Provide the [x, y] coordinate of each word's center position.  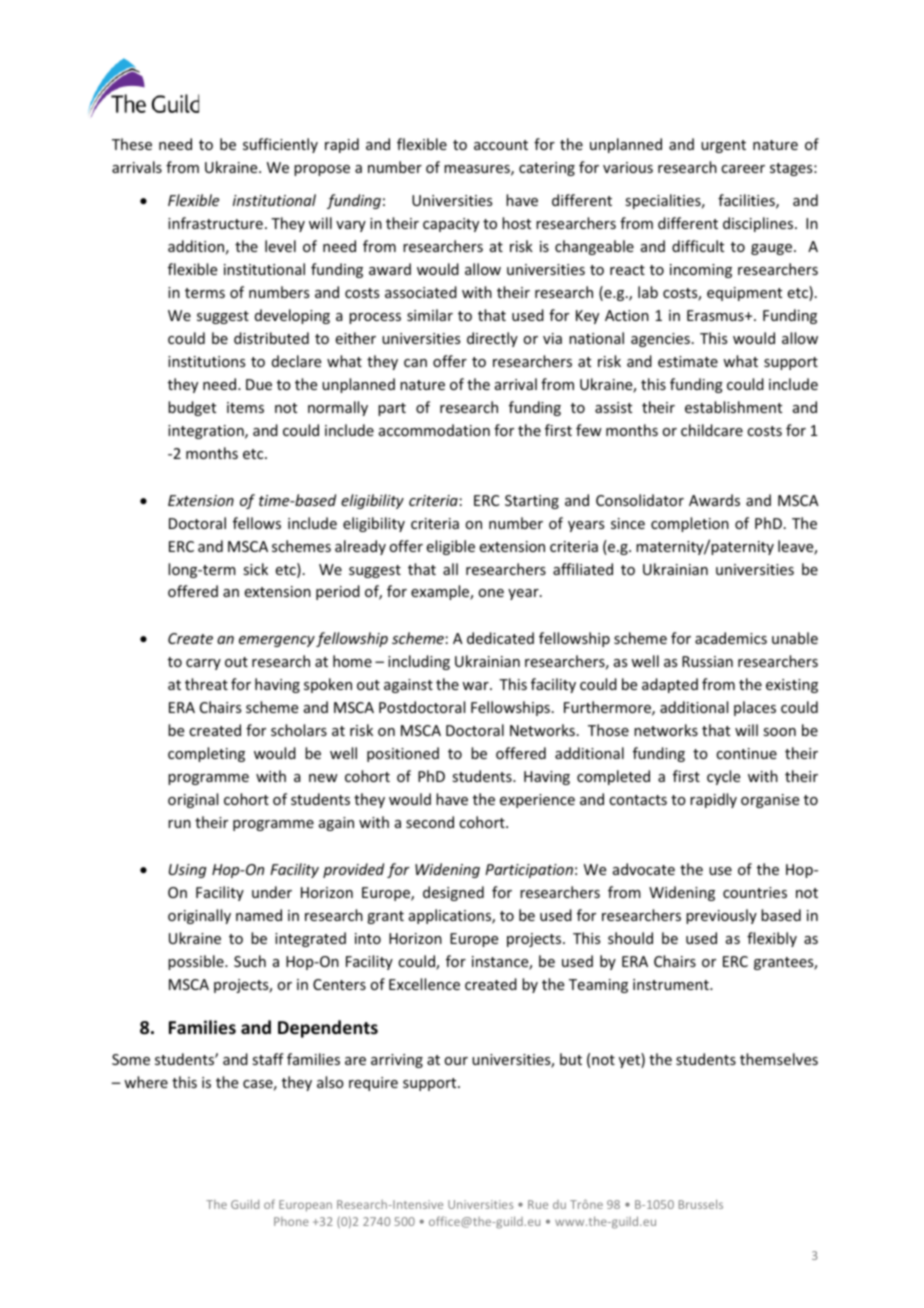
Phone [291, 1221]
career [743, 169]
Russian [707, 661]
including [419, 662]
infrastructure [215, 223]
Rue [538, 1204]
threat [206, 684]
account [501, 145]
